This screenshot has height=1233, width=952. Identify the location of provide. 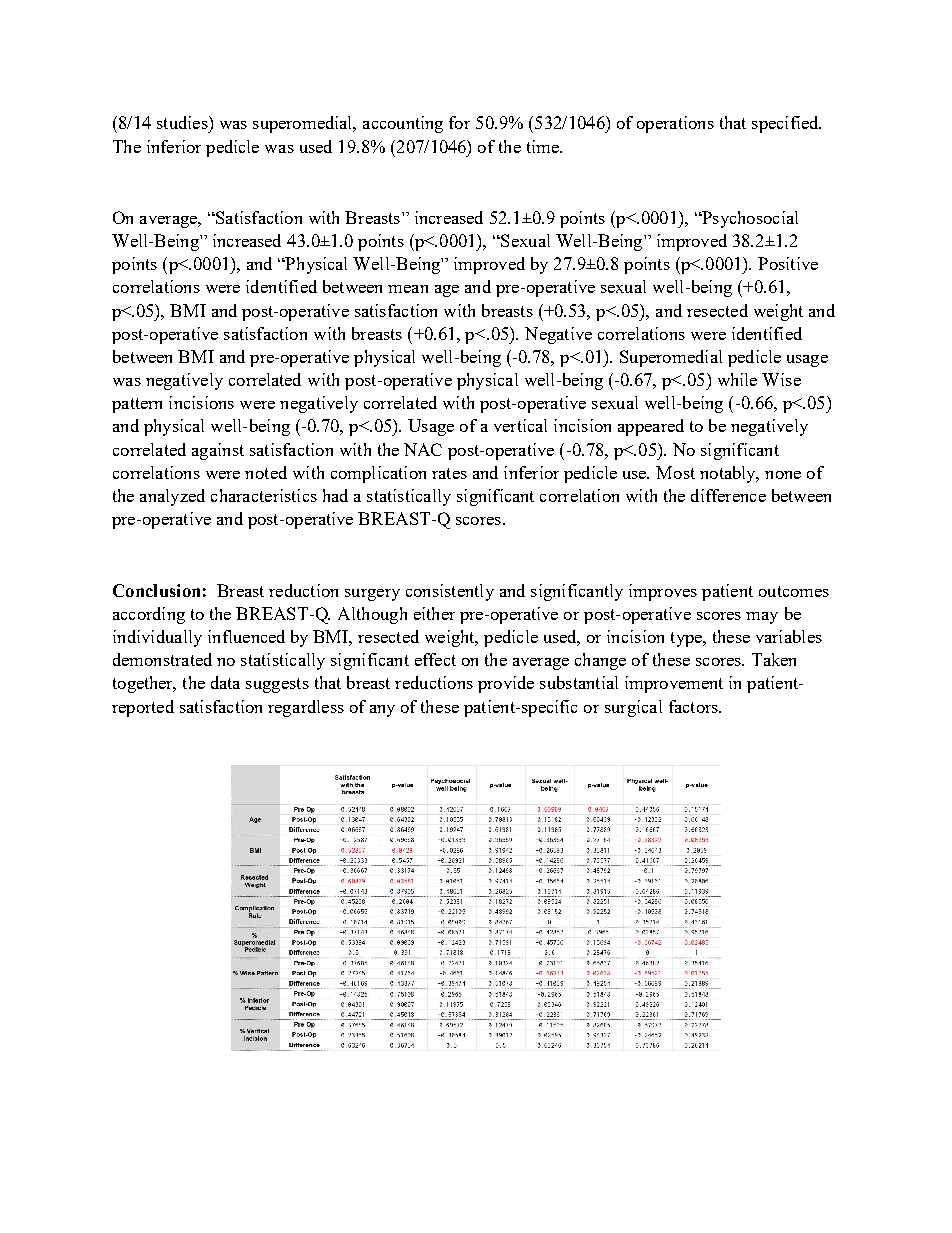
(506, 684).
